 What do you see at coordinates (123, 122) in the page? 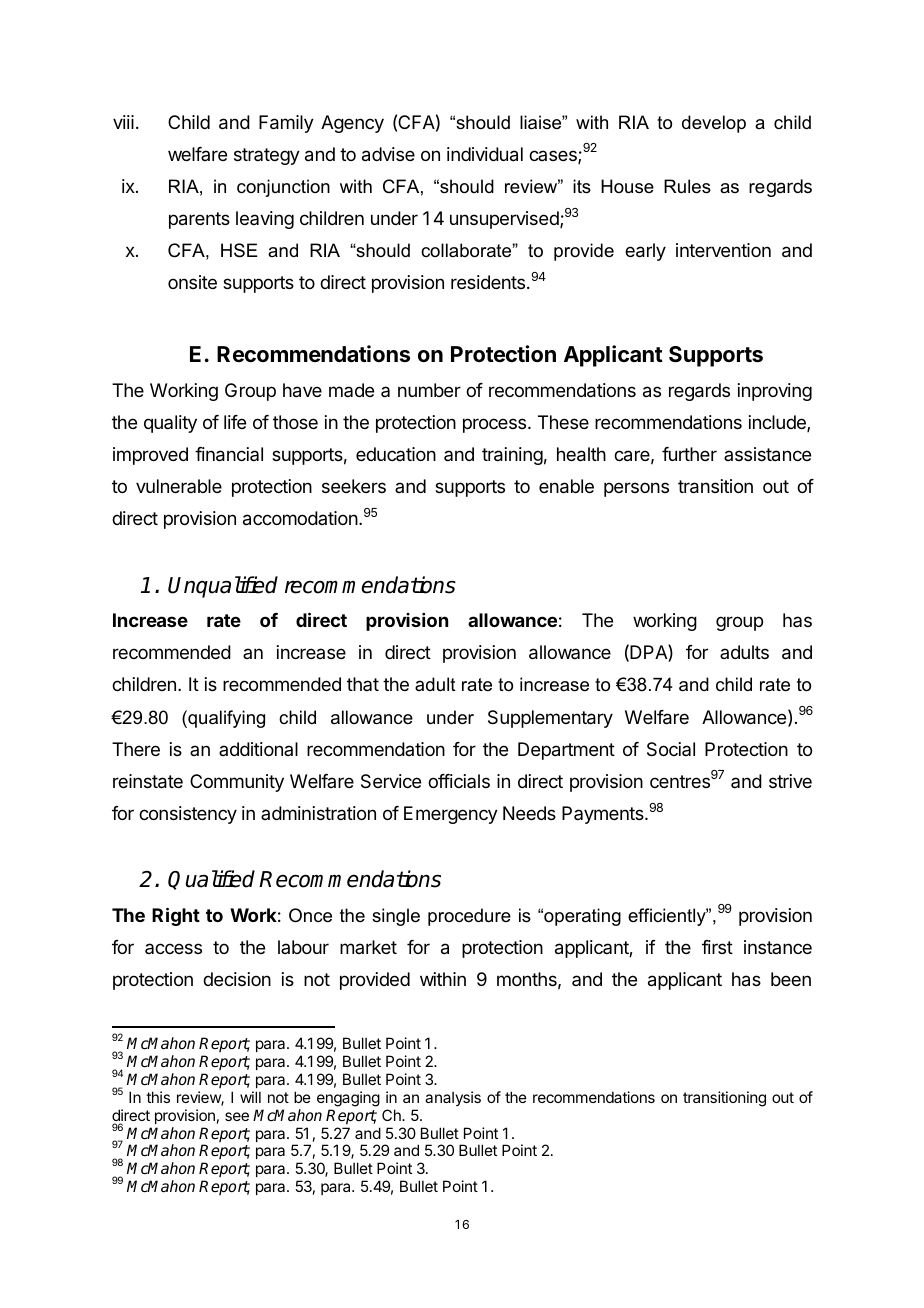
I see `viii` at bounding box center [123, 122].
